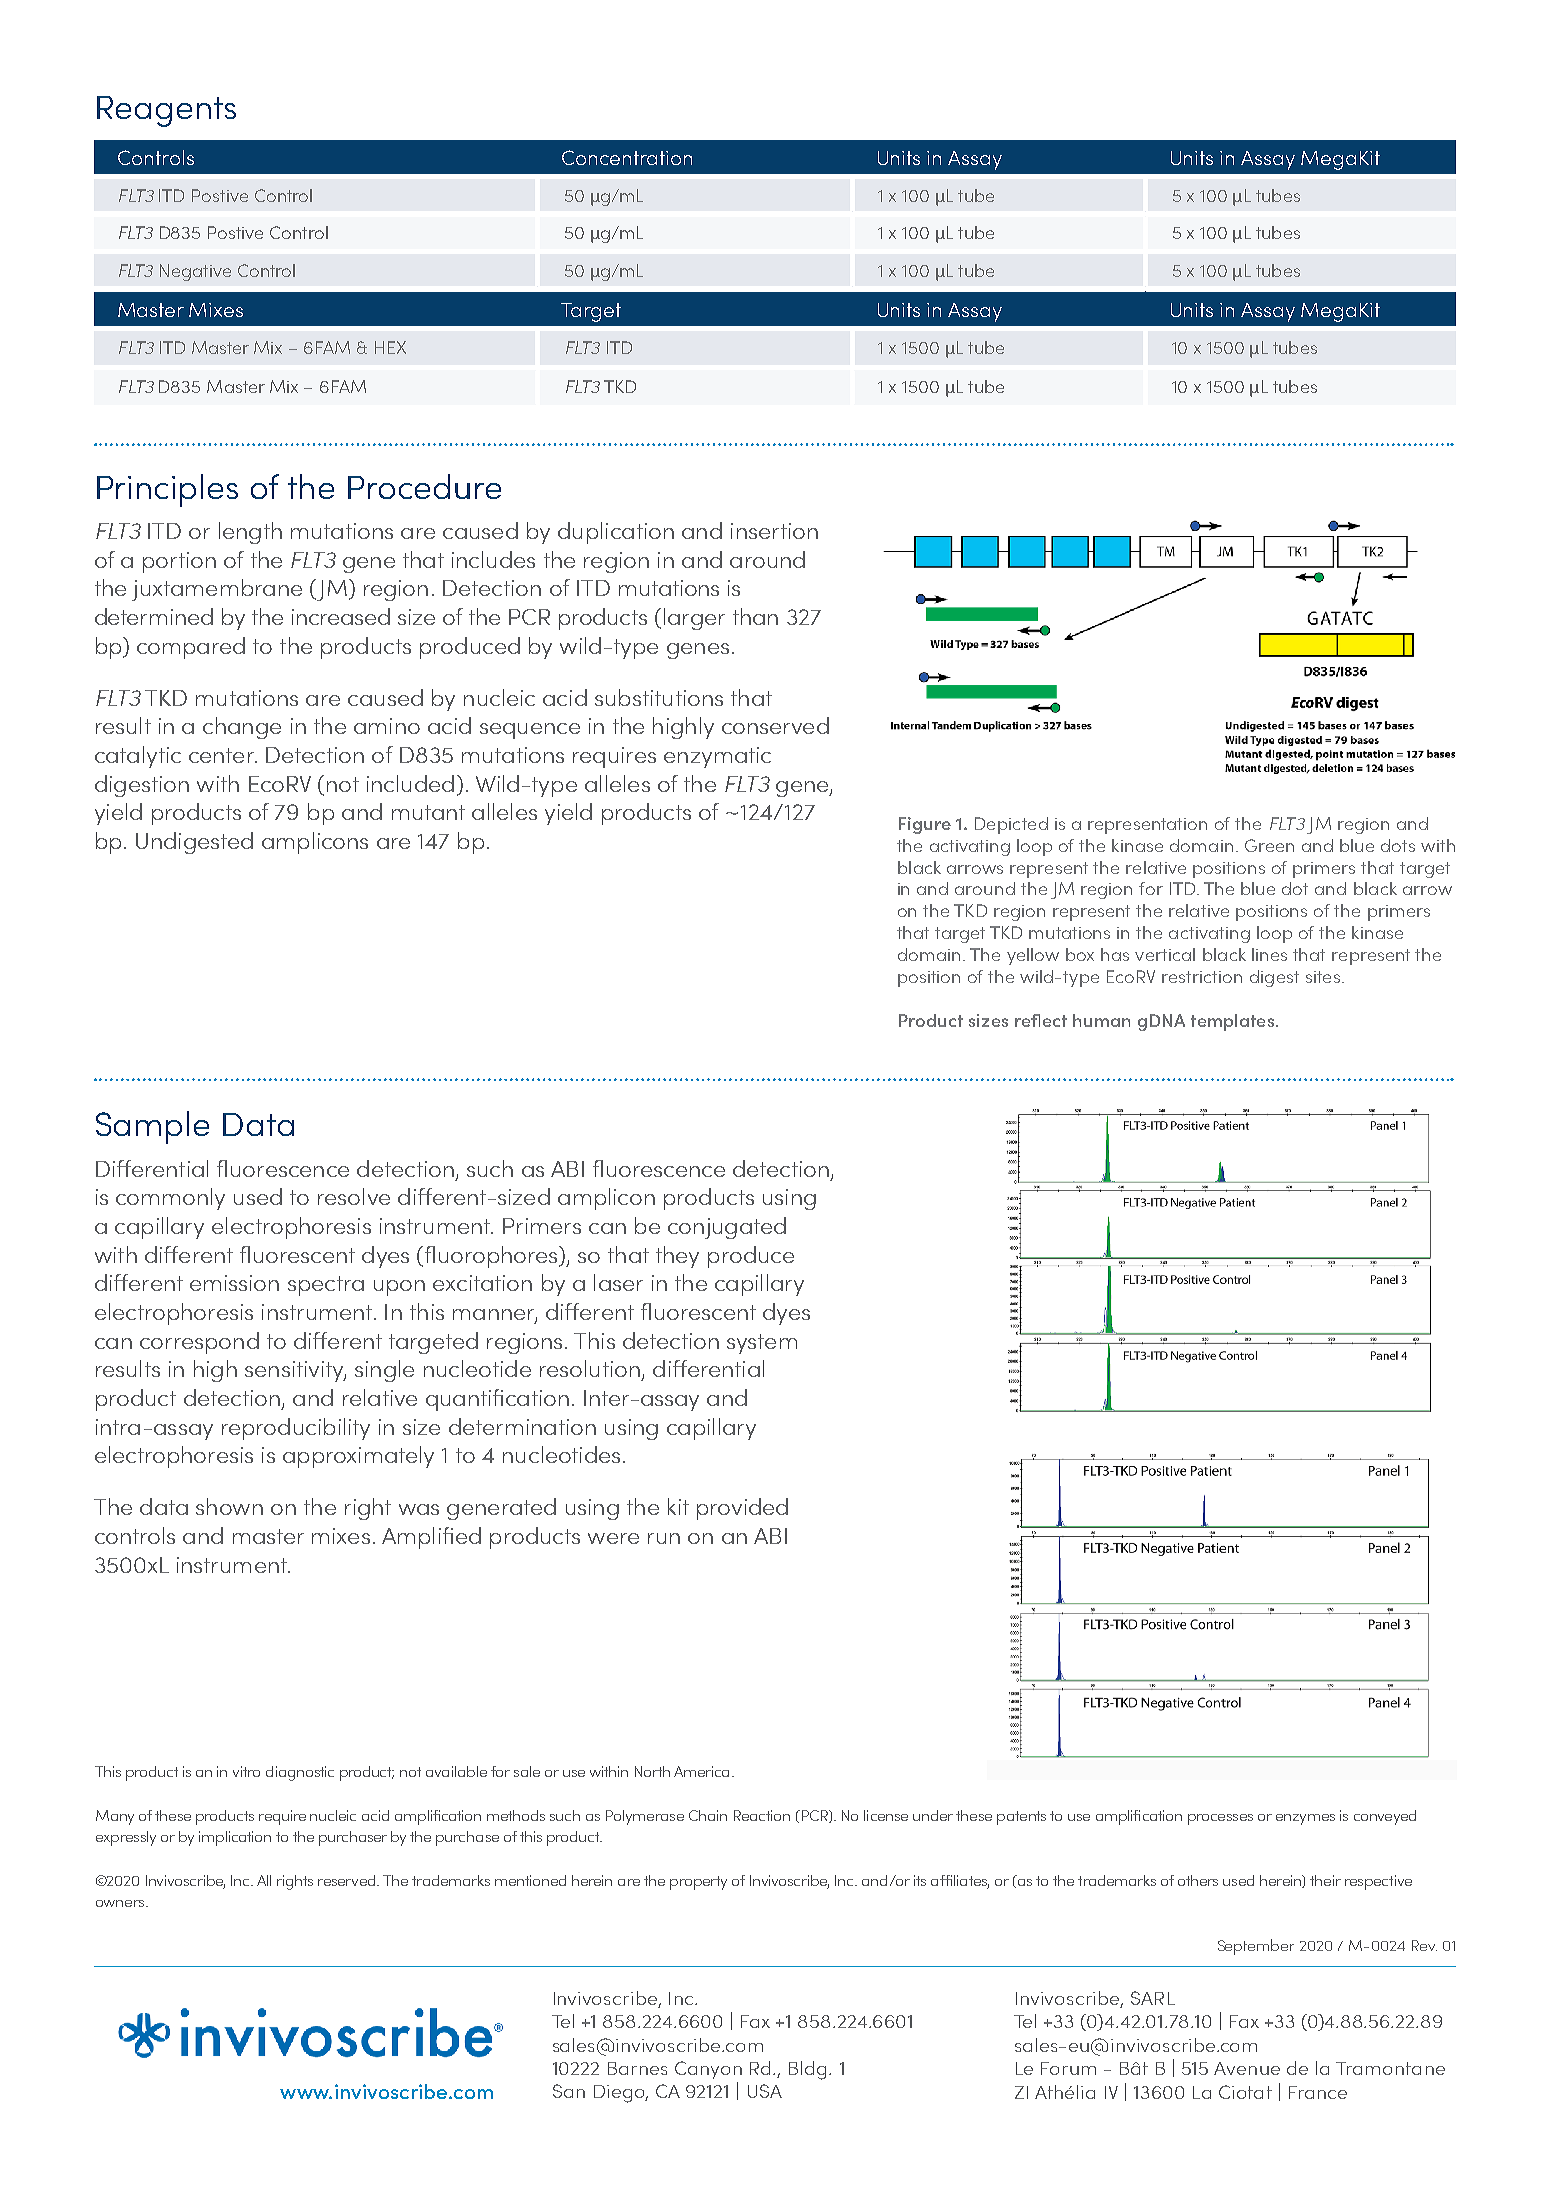  Describe the element at coordinates (807, 2070) in the screenshot. I see `Bldg` at that location.
